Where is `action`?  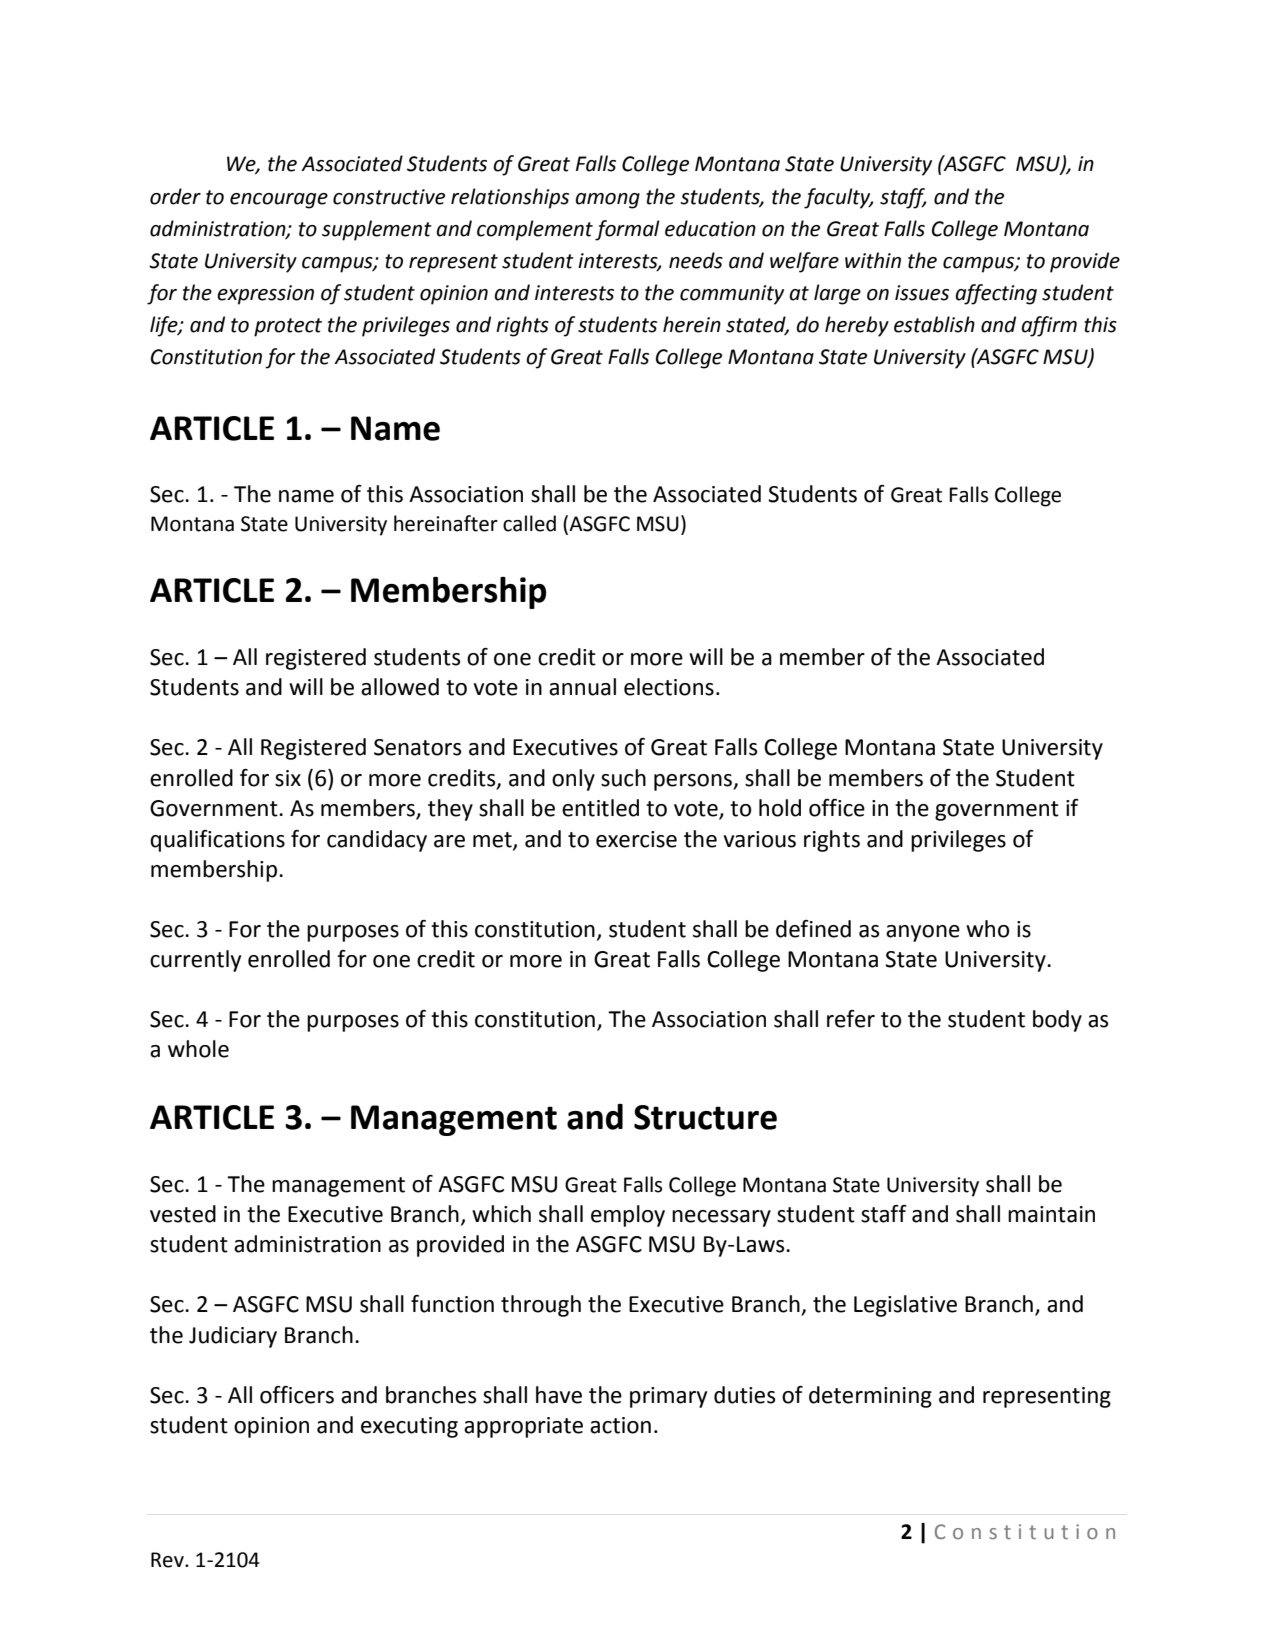 action is located at coordinates (620, 1425).
